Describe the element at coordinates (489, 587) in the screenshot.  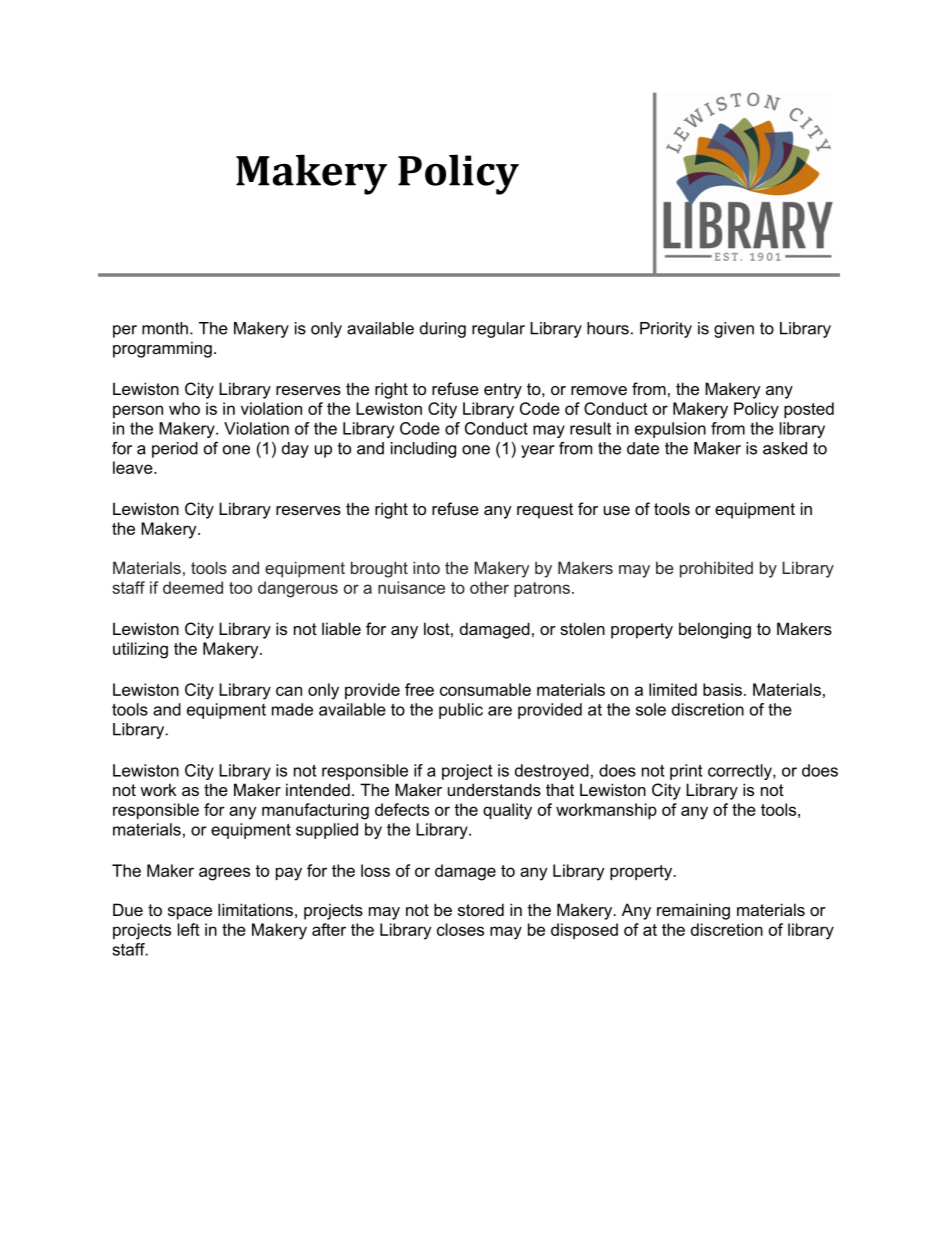
I see `other` at that location.
